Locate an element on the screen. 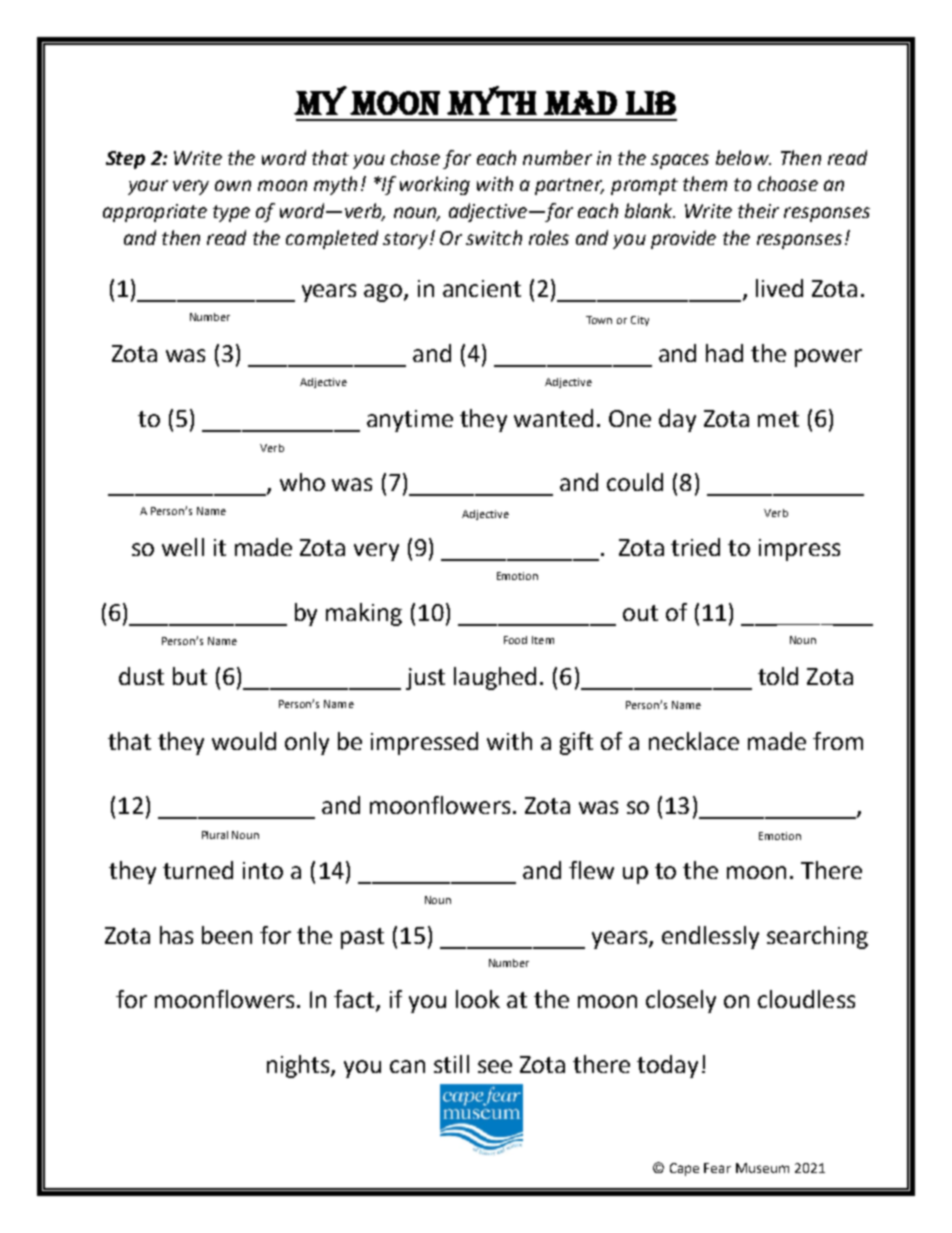  endlessly is located at coordinates (710, 937).
